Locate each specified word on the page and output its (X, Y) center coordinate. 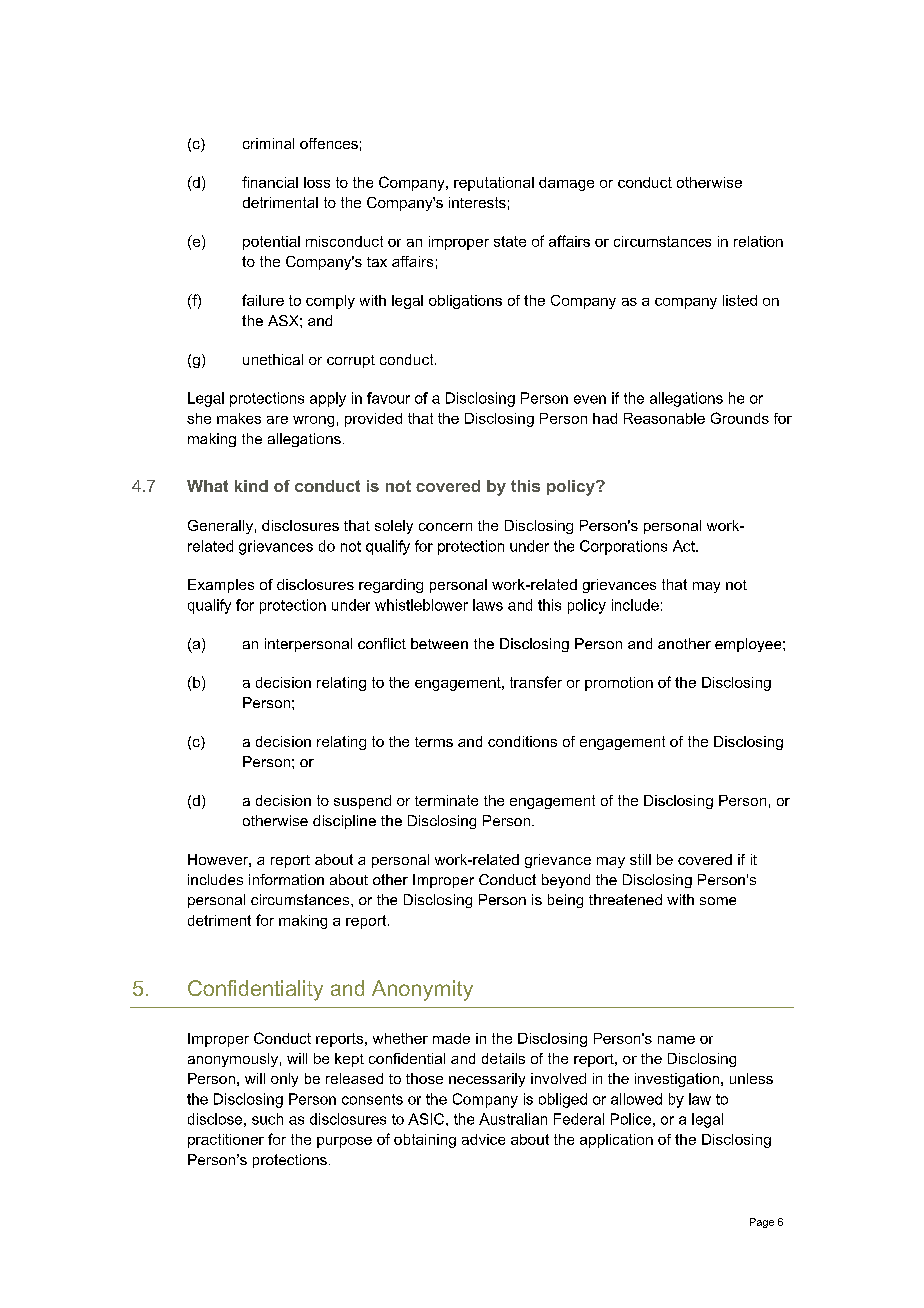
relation (758, 241)
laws (488, 605)
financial (270, 182)
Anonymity (422, 990)
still (640, 859)
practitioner (226, 1141)
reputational (494, 184)
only (284, 1080)
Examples (221, 586)
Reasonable (664, 418)
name (676, 1040)
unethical (273, 359)
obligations (465, 302)
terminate (446, 800)
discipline (344, 822)
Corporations (623, 547)
